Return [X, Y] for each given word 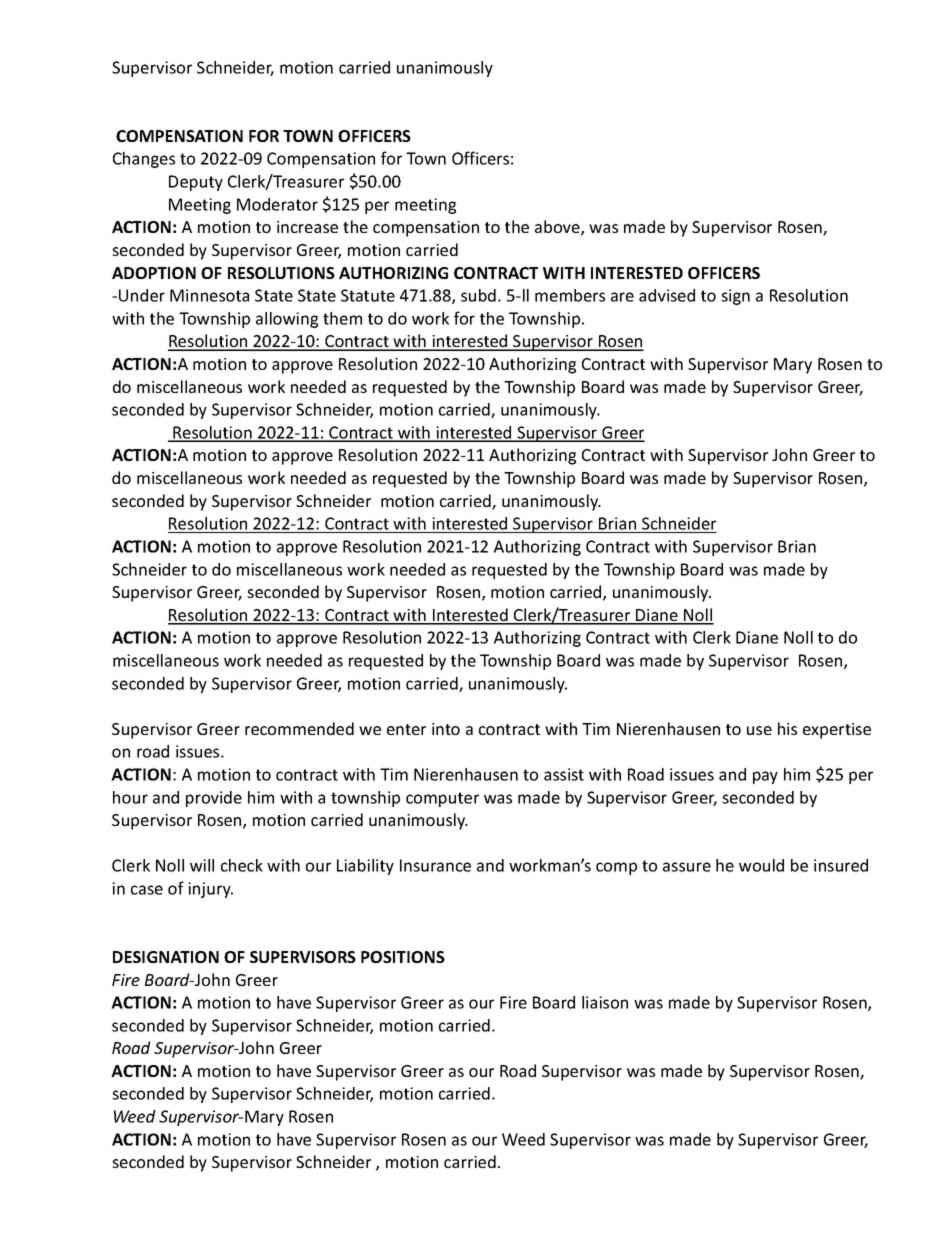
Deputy [196, 183]
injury [210, 890]
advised [667, 295]
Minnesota [209, 295]
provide [214, 799]
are [622, 297]
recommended [299, 728]
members [570, 295]
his [787, 728]
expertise [837, 731]
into [446, 729]
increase [307, 227]
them [342, 318]
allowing [287, 320]
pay [765, 777]
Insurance [435, 865]
